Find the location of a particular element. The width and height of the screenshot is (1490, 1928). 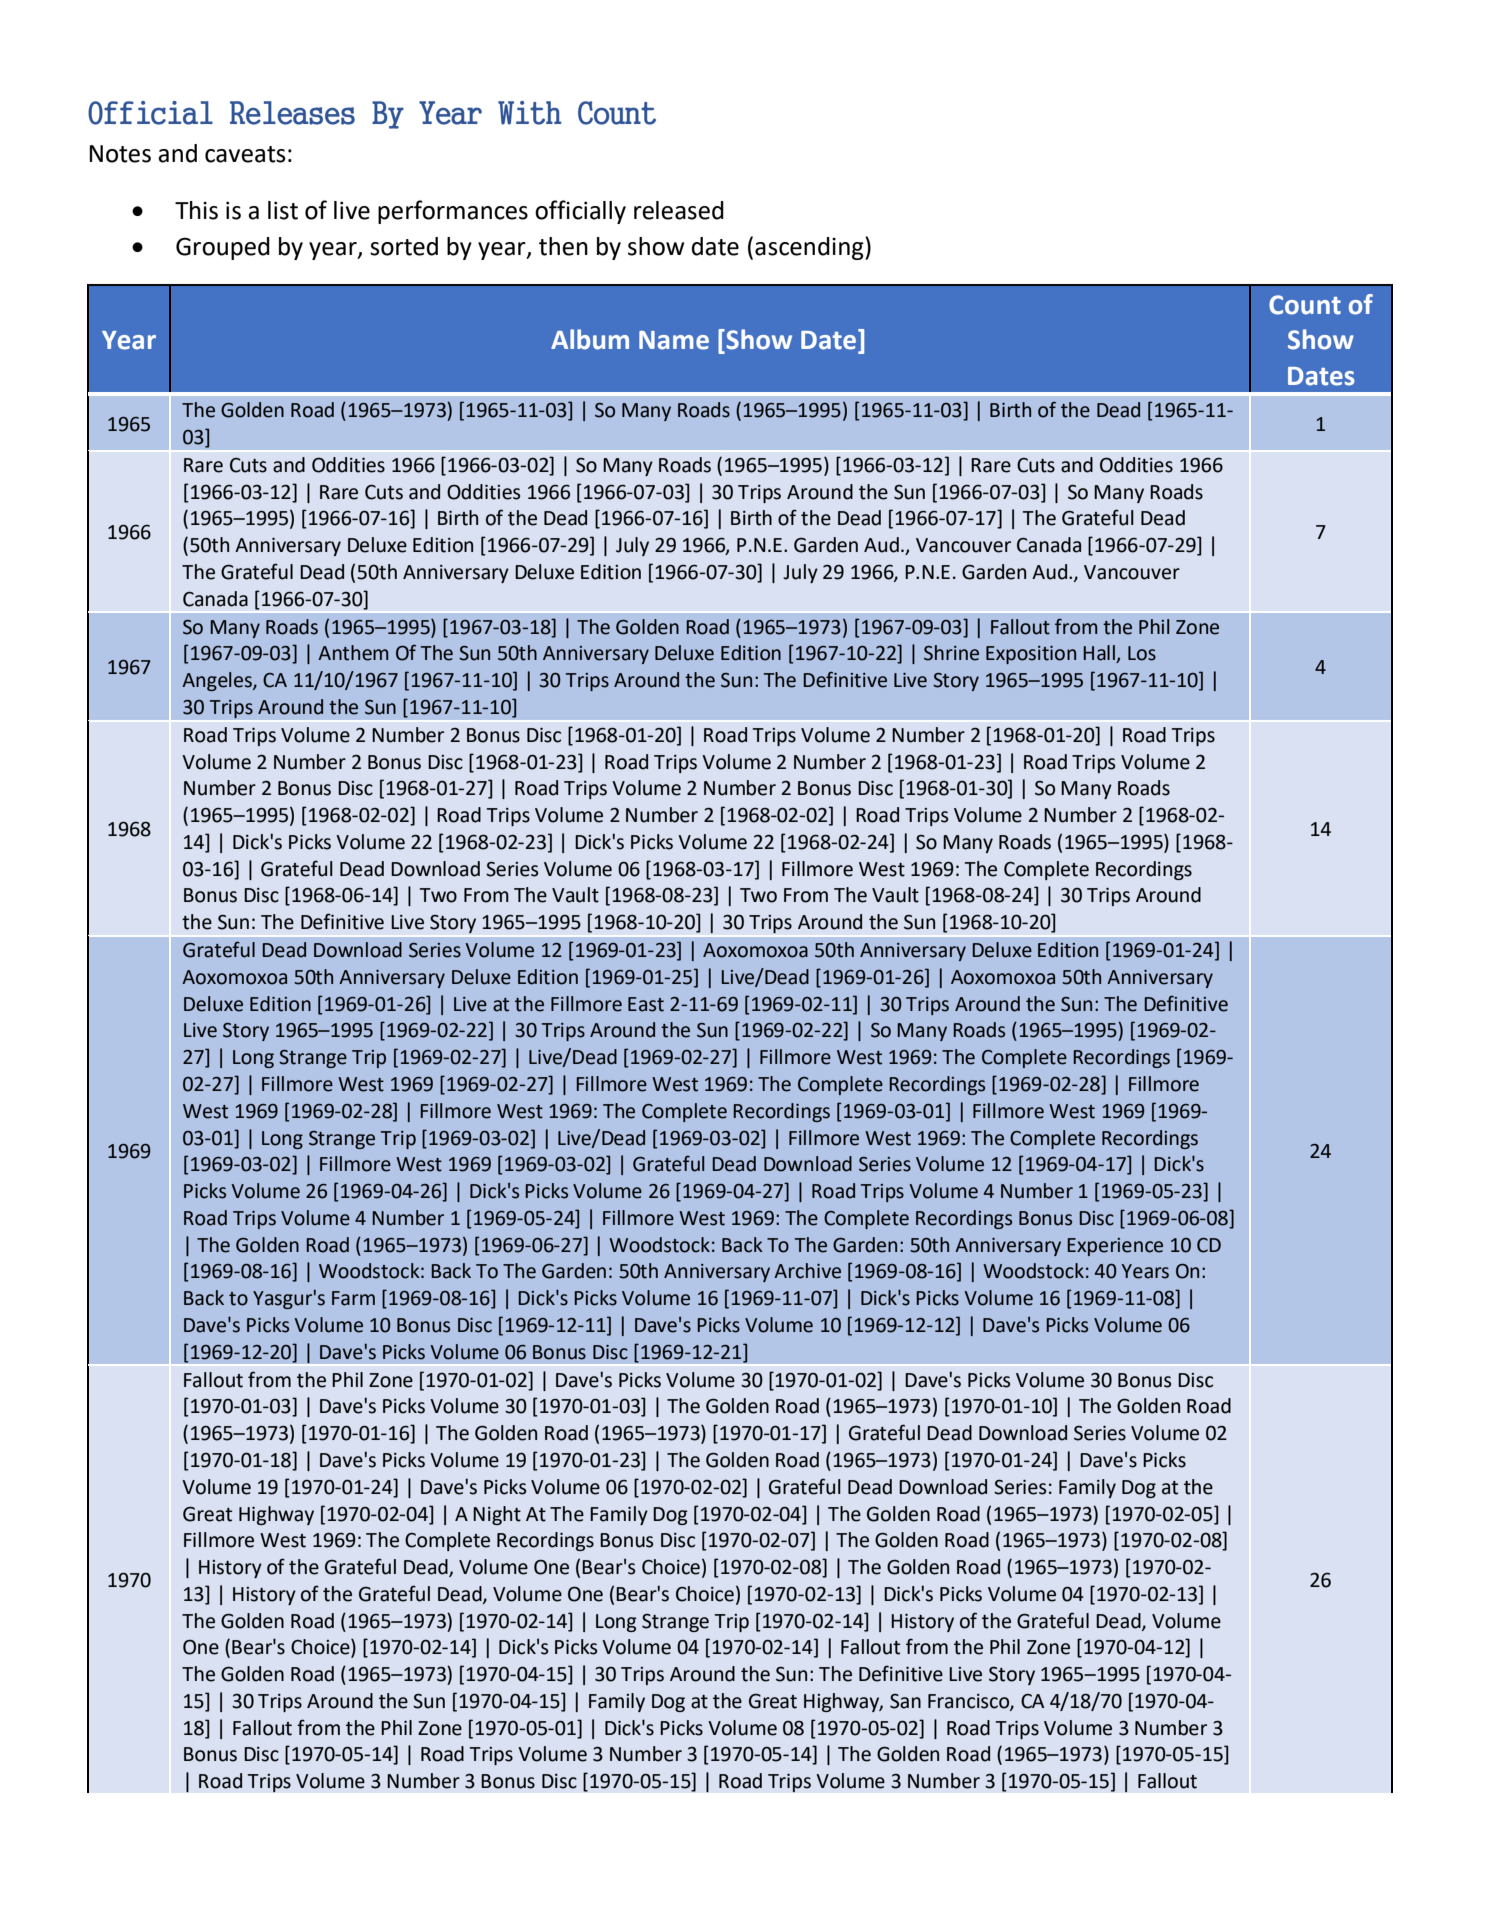

Farm is located at coordinates (353, 1298).
